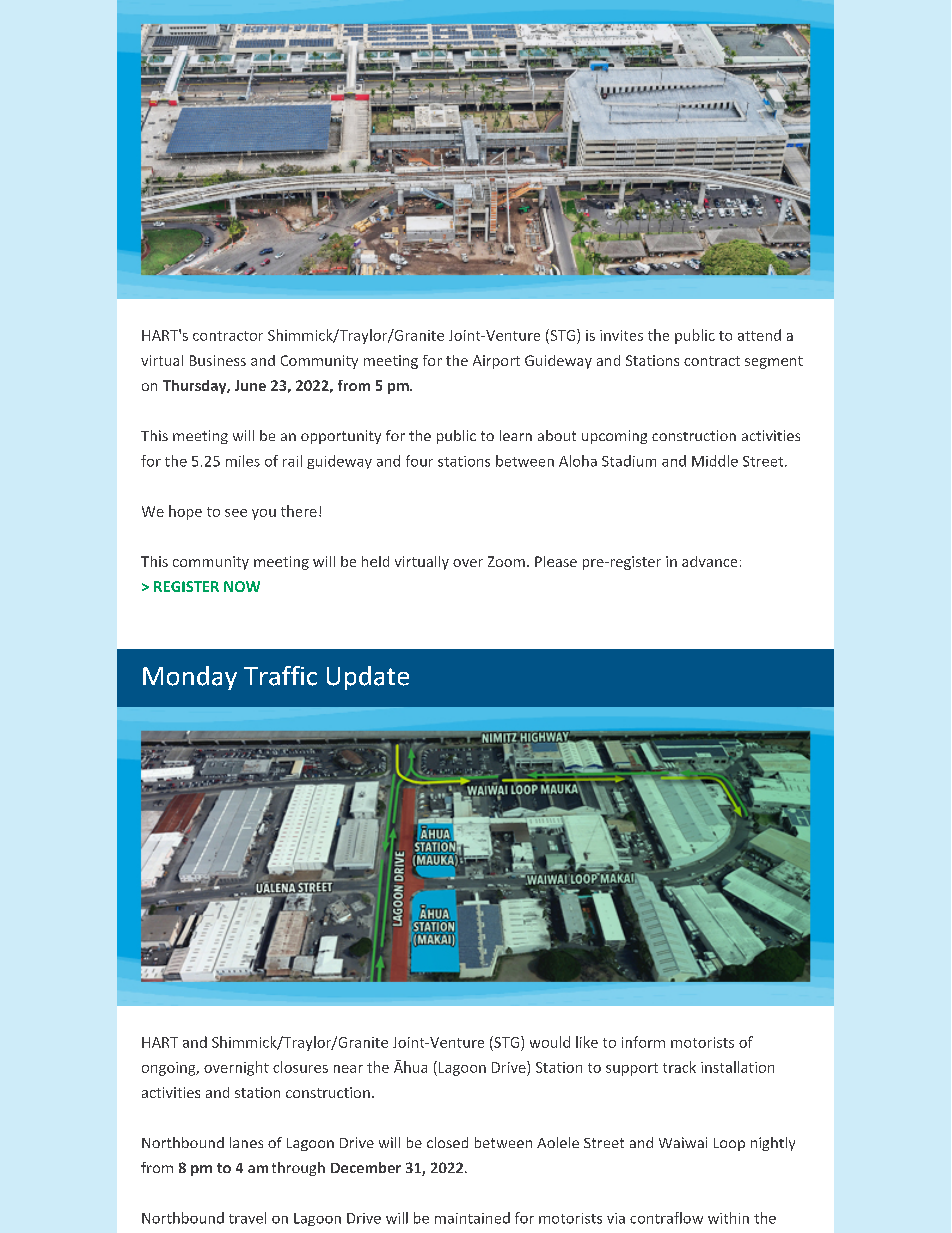  What do you see at coordinates (280, 676) in the document?
I see `Traffic` at bounding box center [280, 676].
